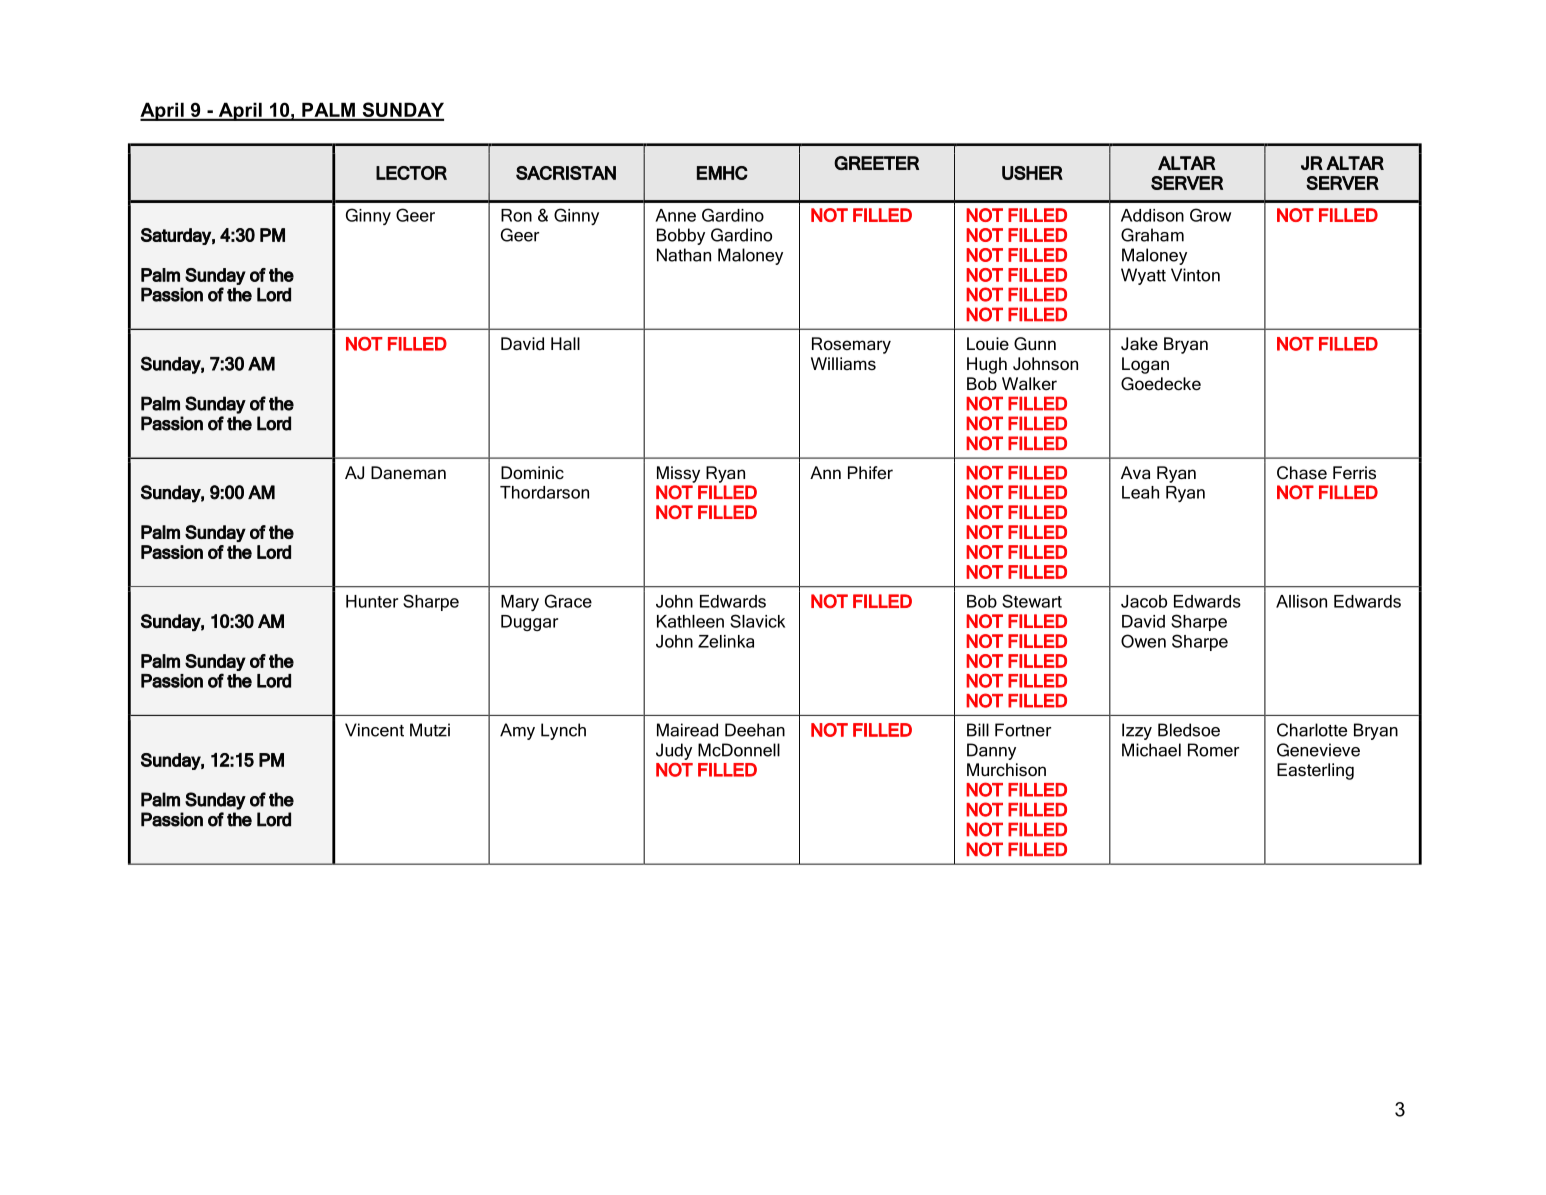 Image resolution: width=1546 pixels, height=1195 pixels. I want to click on Amy, so click(517, 731).
